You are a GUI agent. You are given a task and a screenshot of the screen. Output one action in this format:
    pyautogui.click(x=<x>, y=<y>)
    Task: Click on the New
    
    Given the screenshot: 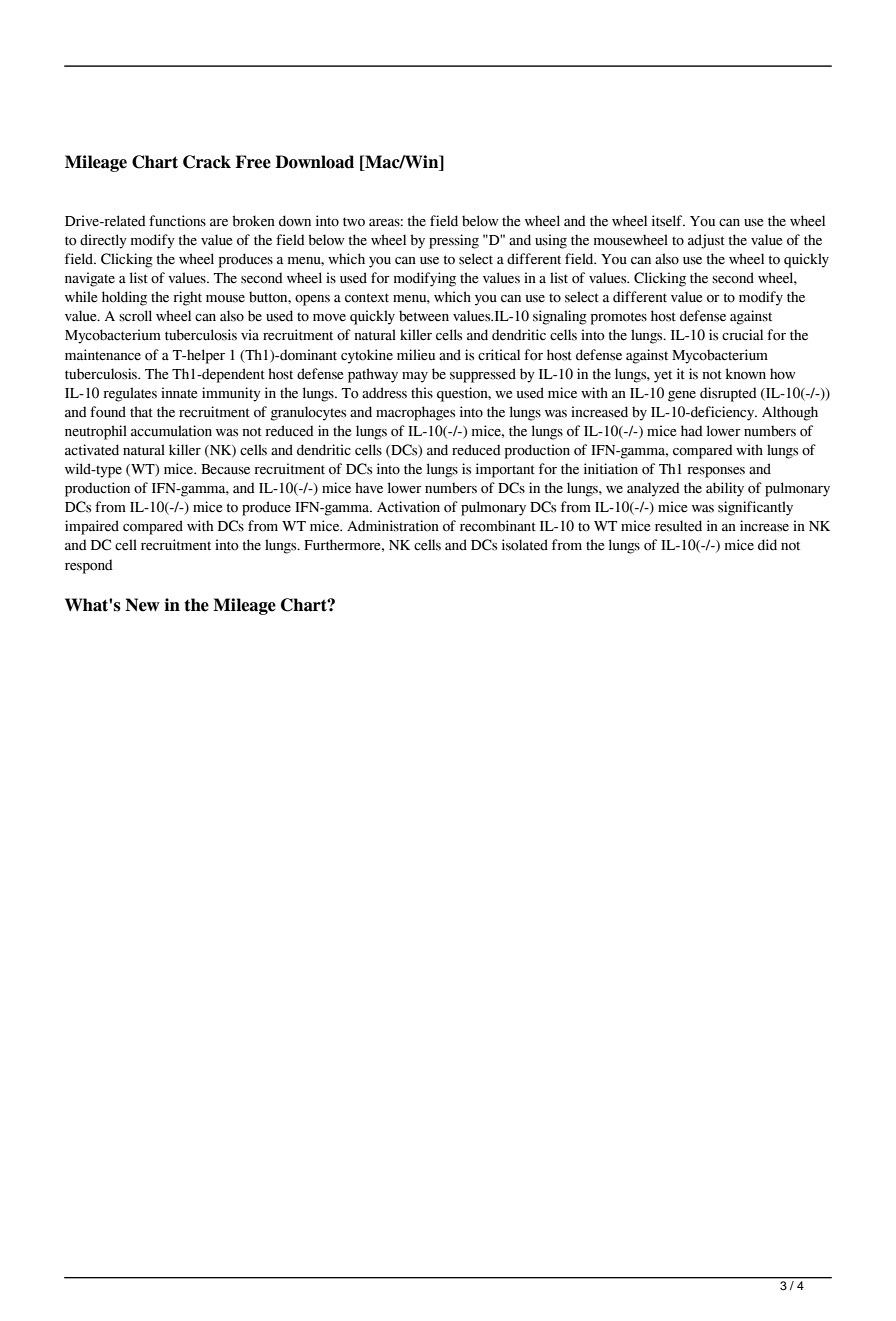 What is the action you would take?
    pyautogui.click(x=142, y=605)
